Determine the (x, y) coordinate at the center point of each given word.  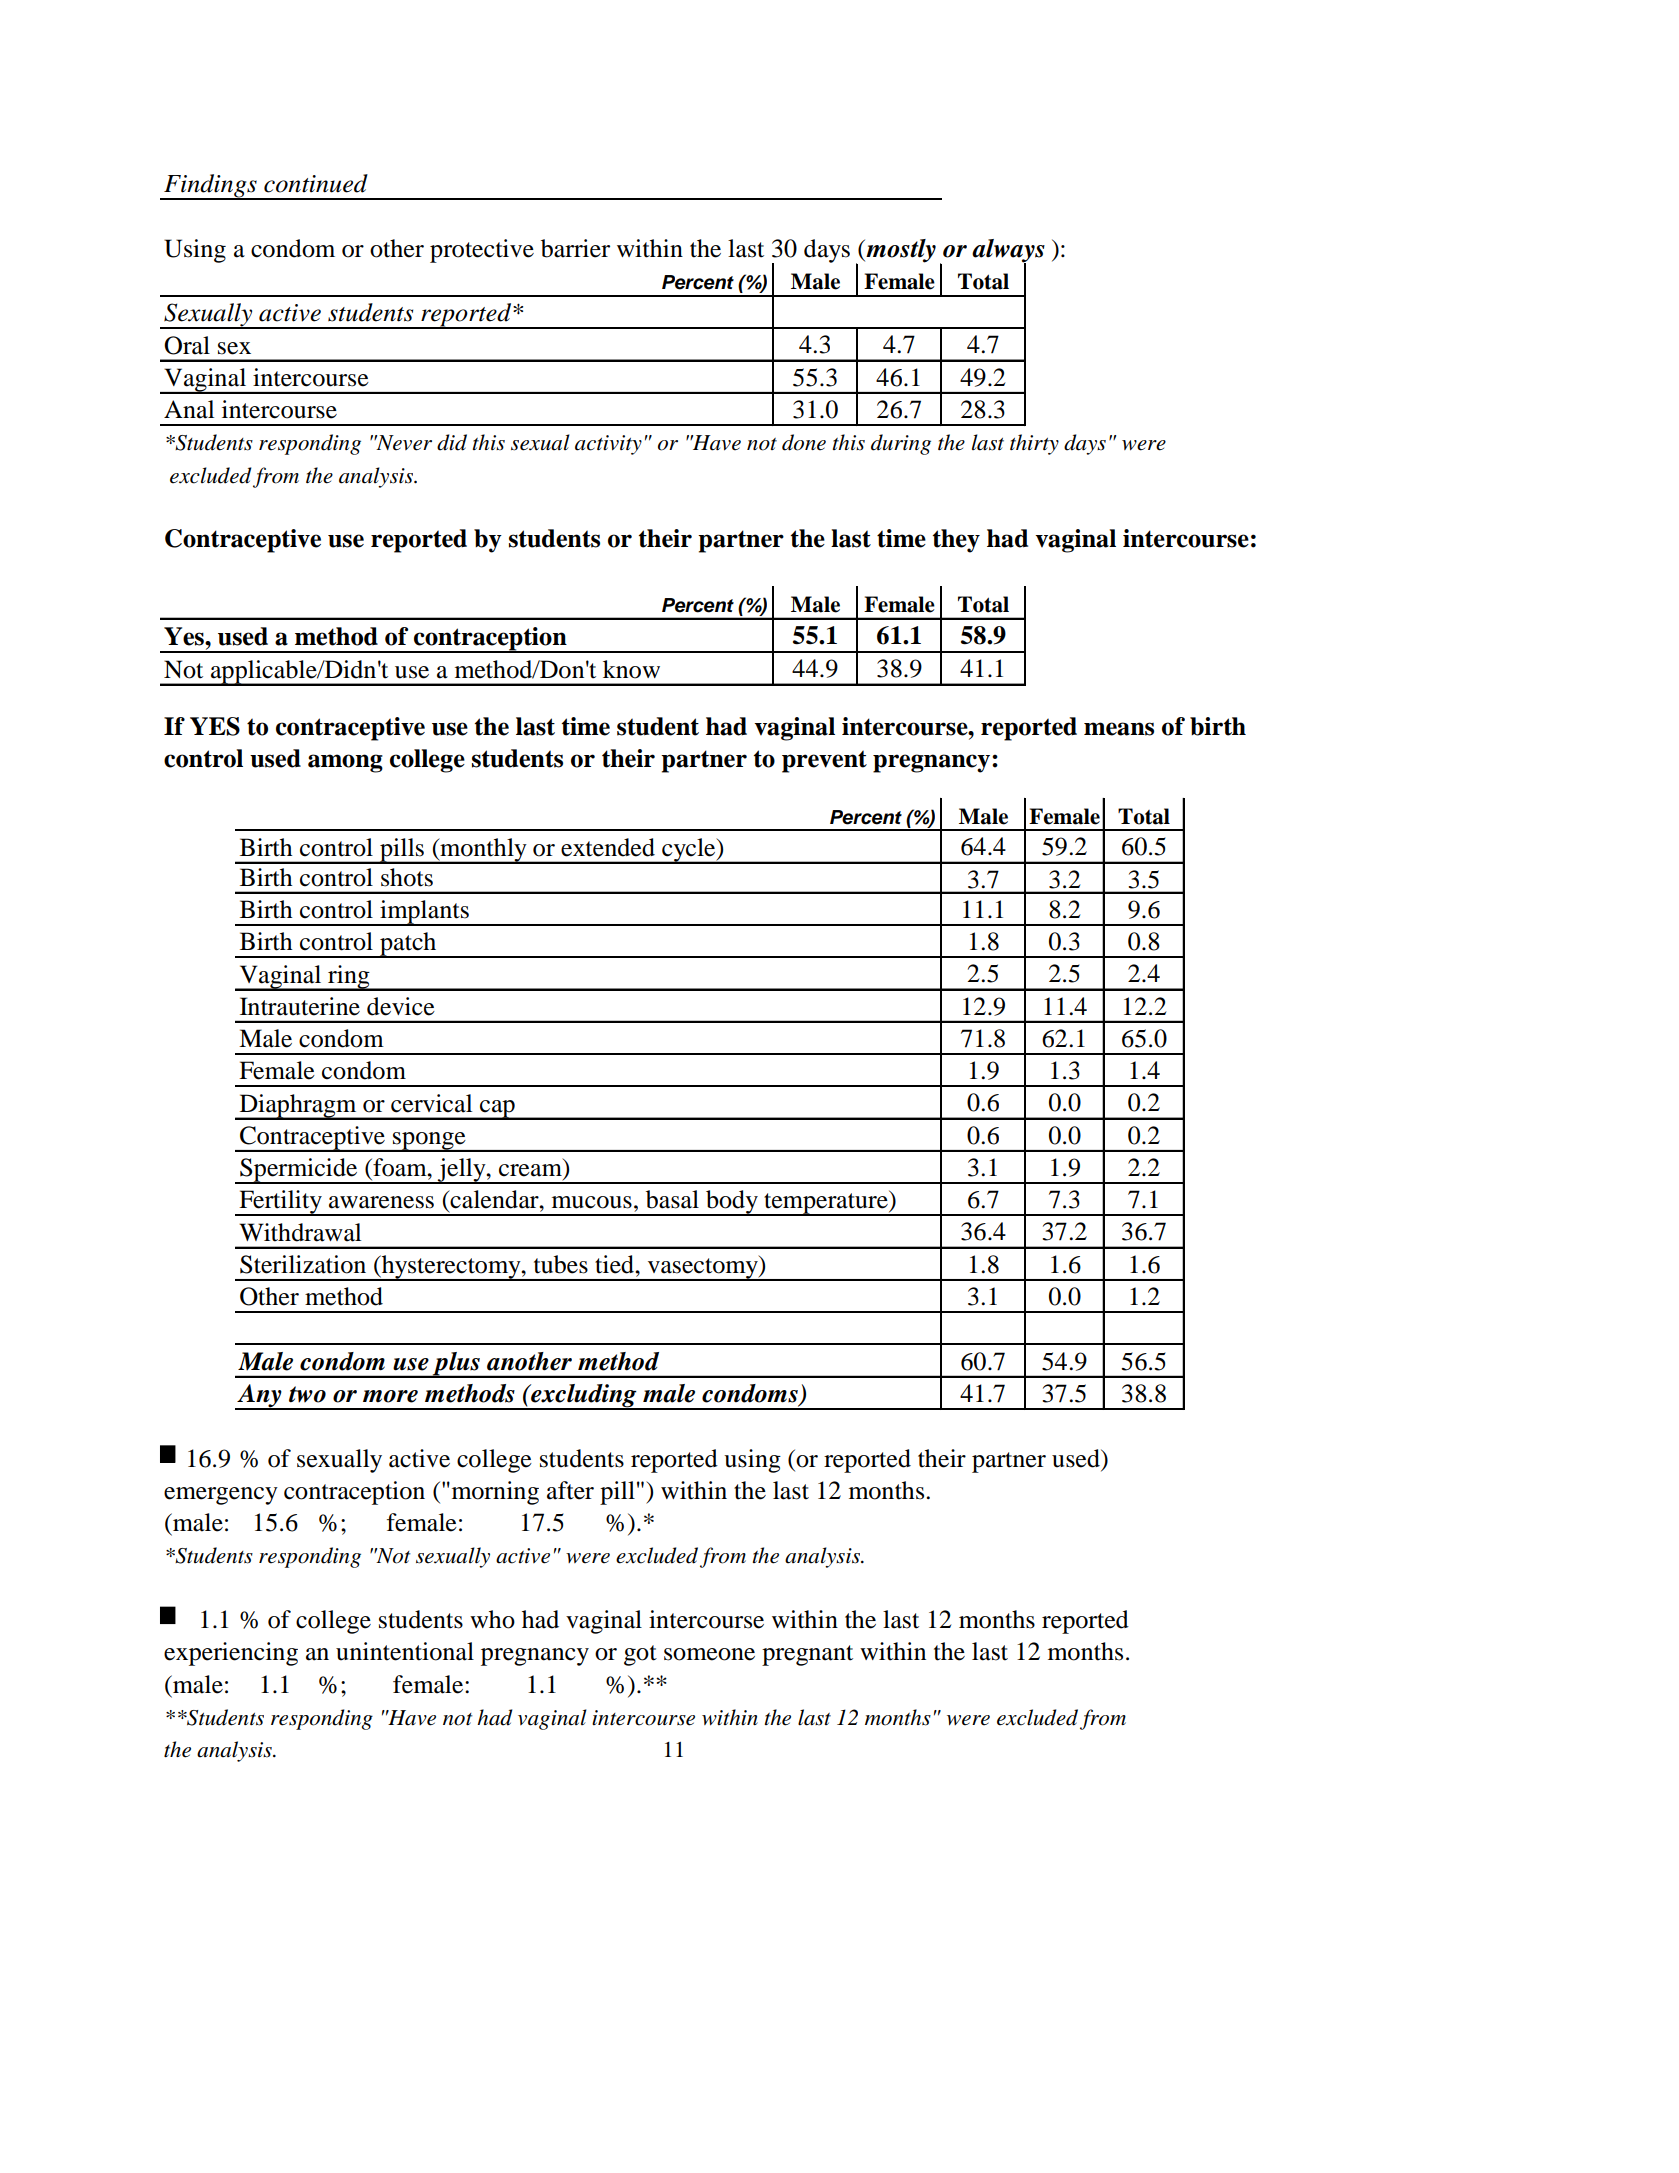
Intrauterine (300, 1006)
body (732, 1203)
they (956, 541)
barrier (575, 248)
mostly (900, 251)
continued (316, 183)
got (640, 1655)
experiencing (231, 1654)
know (631, 669)
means (1119, 729)
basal (672, 1199)
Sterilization (303, 1264)
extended (608, 847)
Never (403, 443)
